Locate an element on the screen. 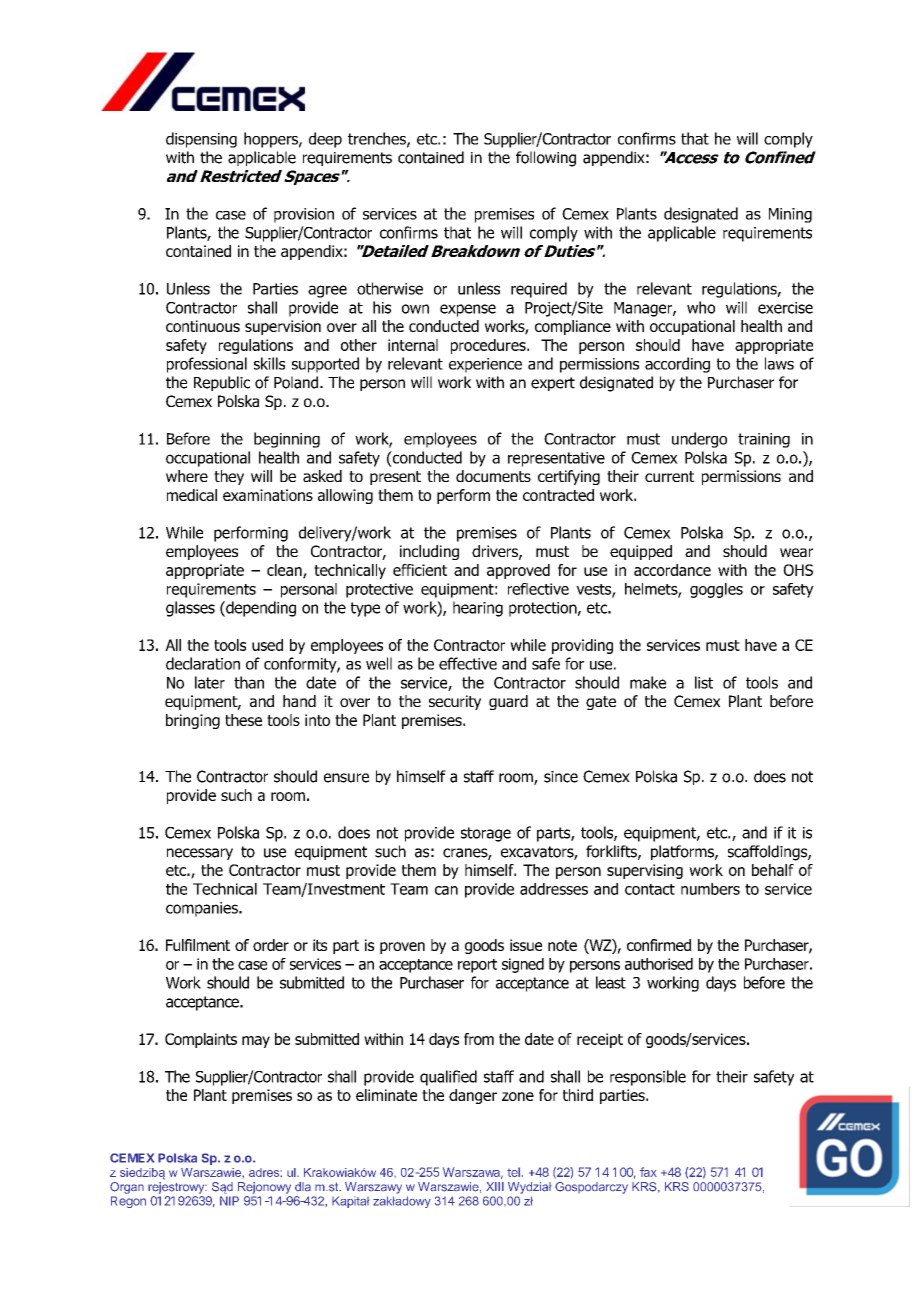 The height and width of the screenshot is (1308, 924). necessary is located at coordinates (200, 854).
